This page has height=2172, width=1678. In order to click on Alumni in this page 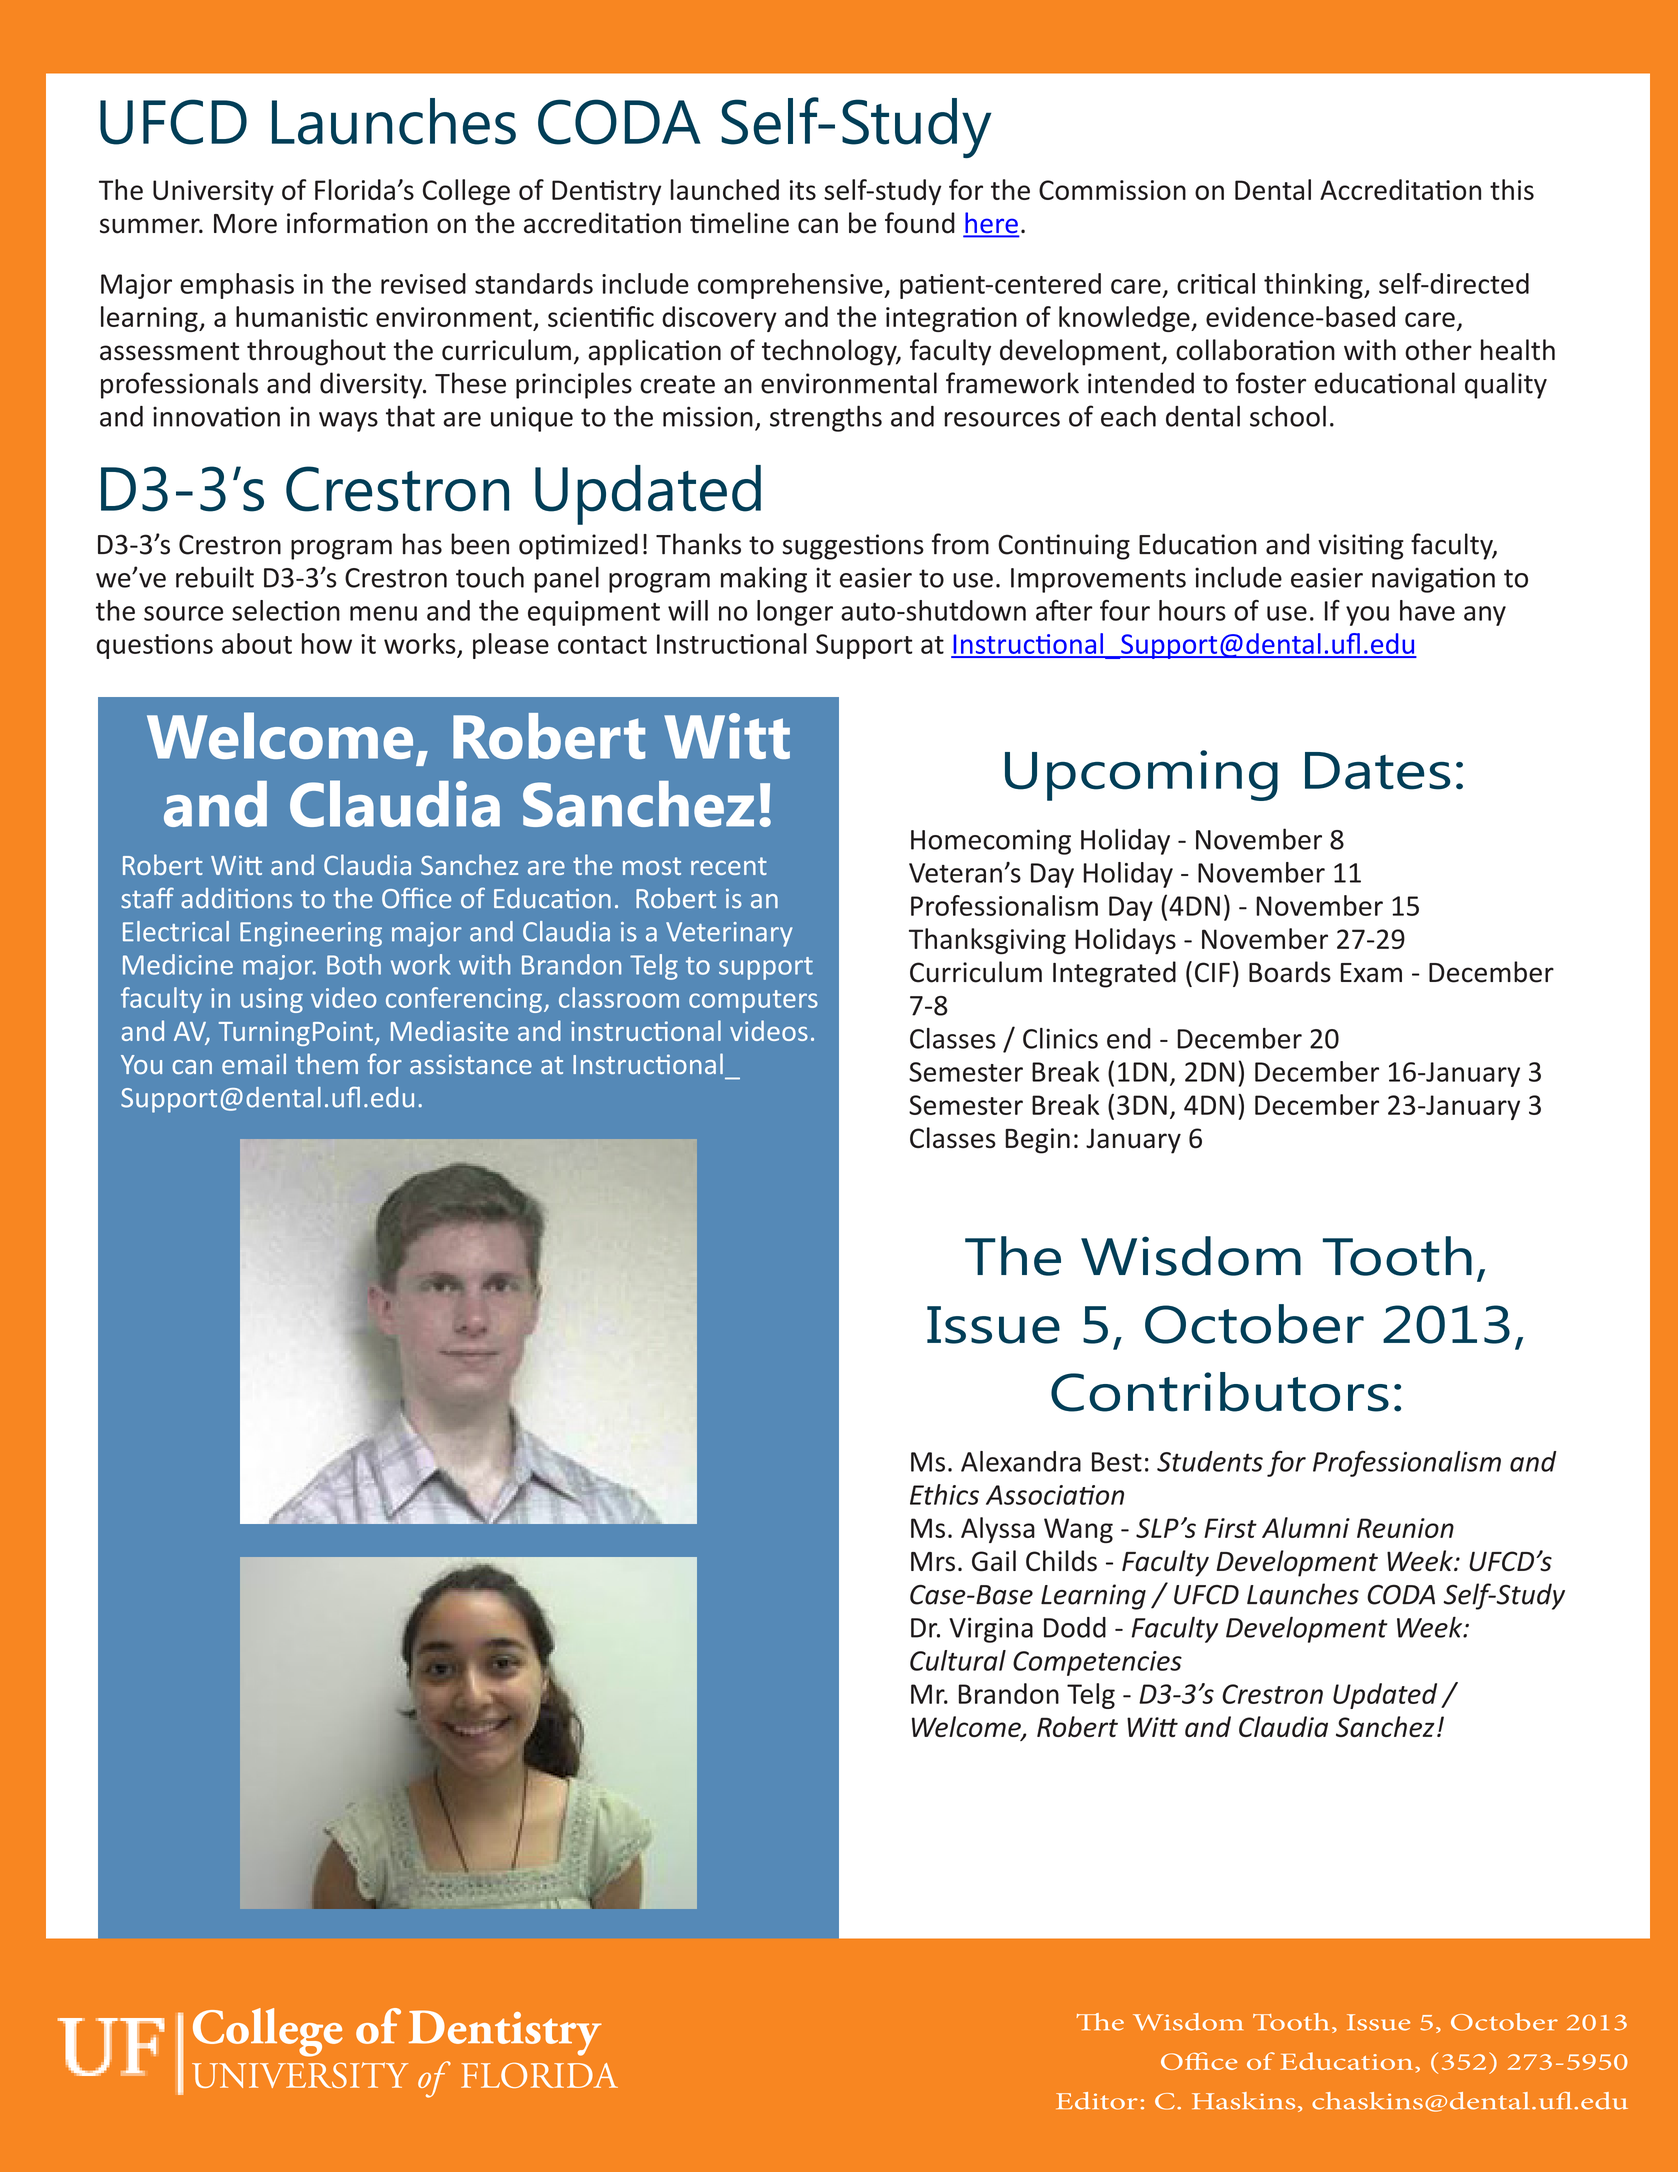, I will do `click(1306, 1527)`.
